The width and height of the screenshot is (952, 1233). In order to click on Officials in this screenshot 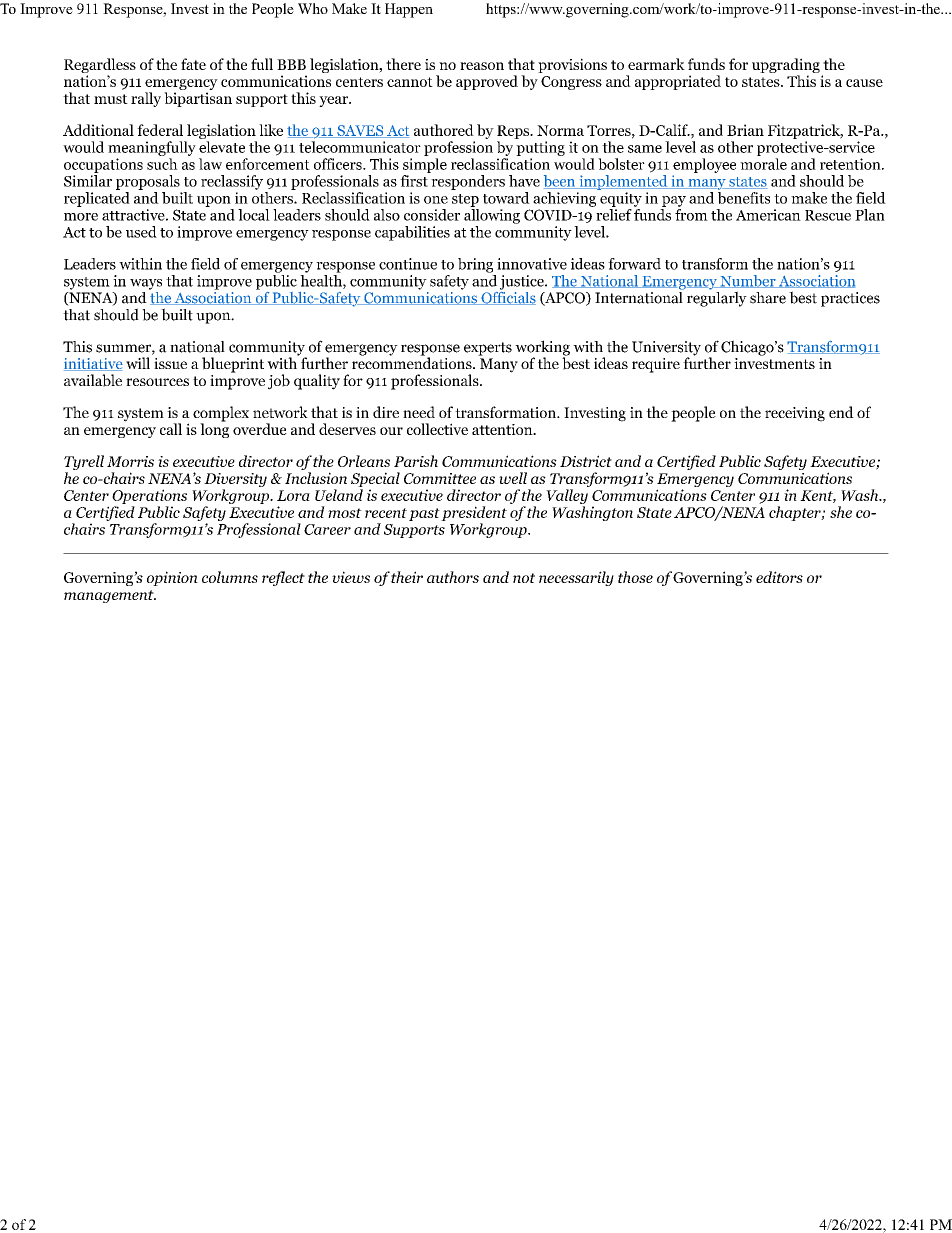, I will do `click(507, 297)`.
